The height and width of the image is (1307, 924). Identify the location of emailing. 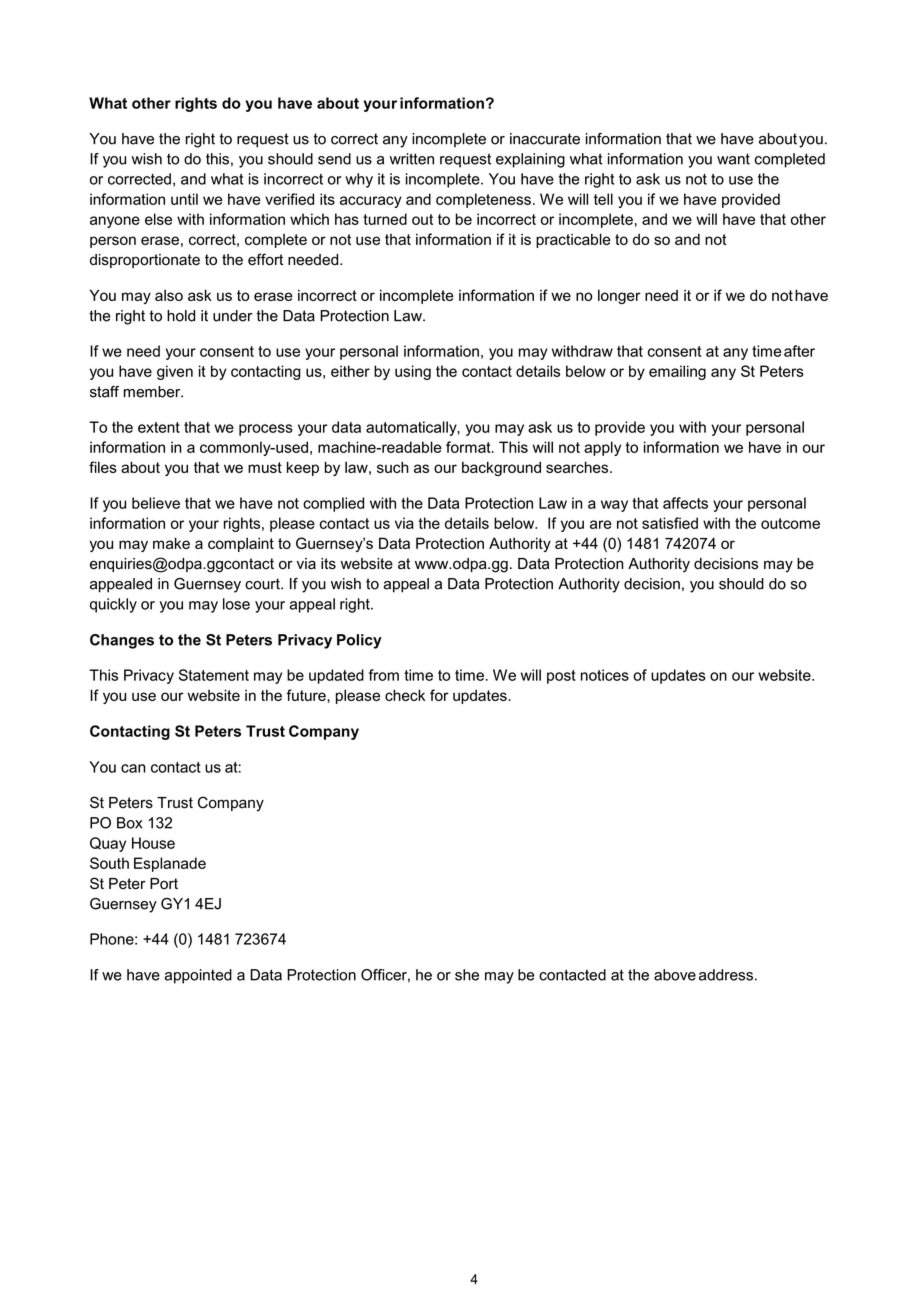
(677, 372).
